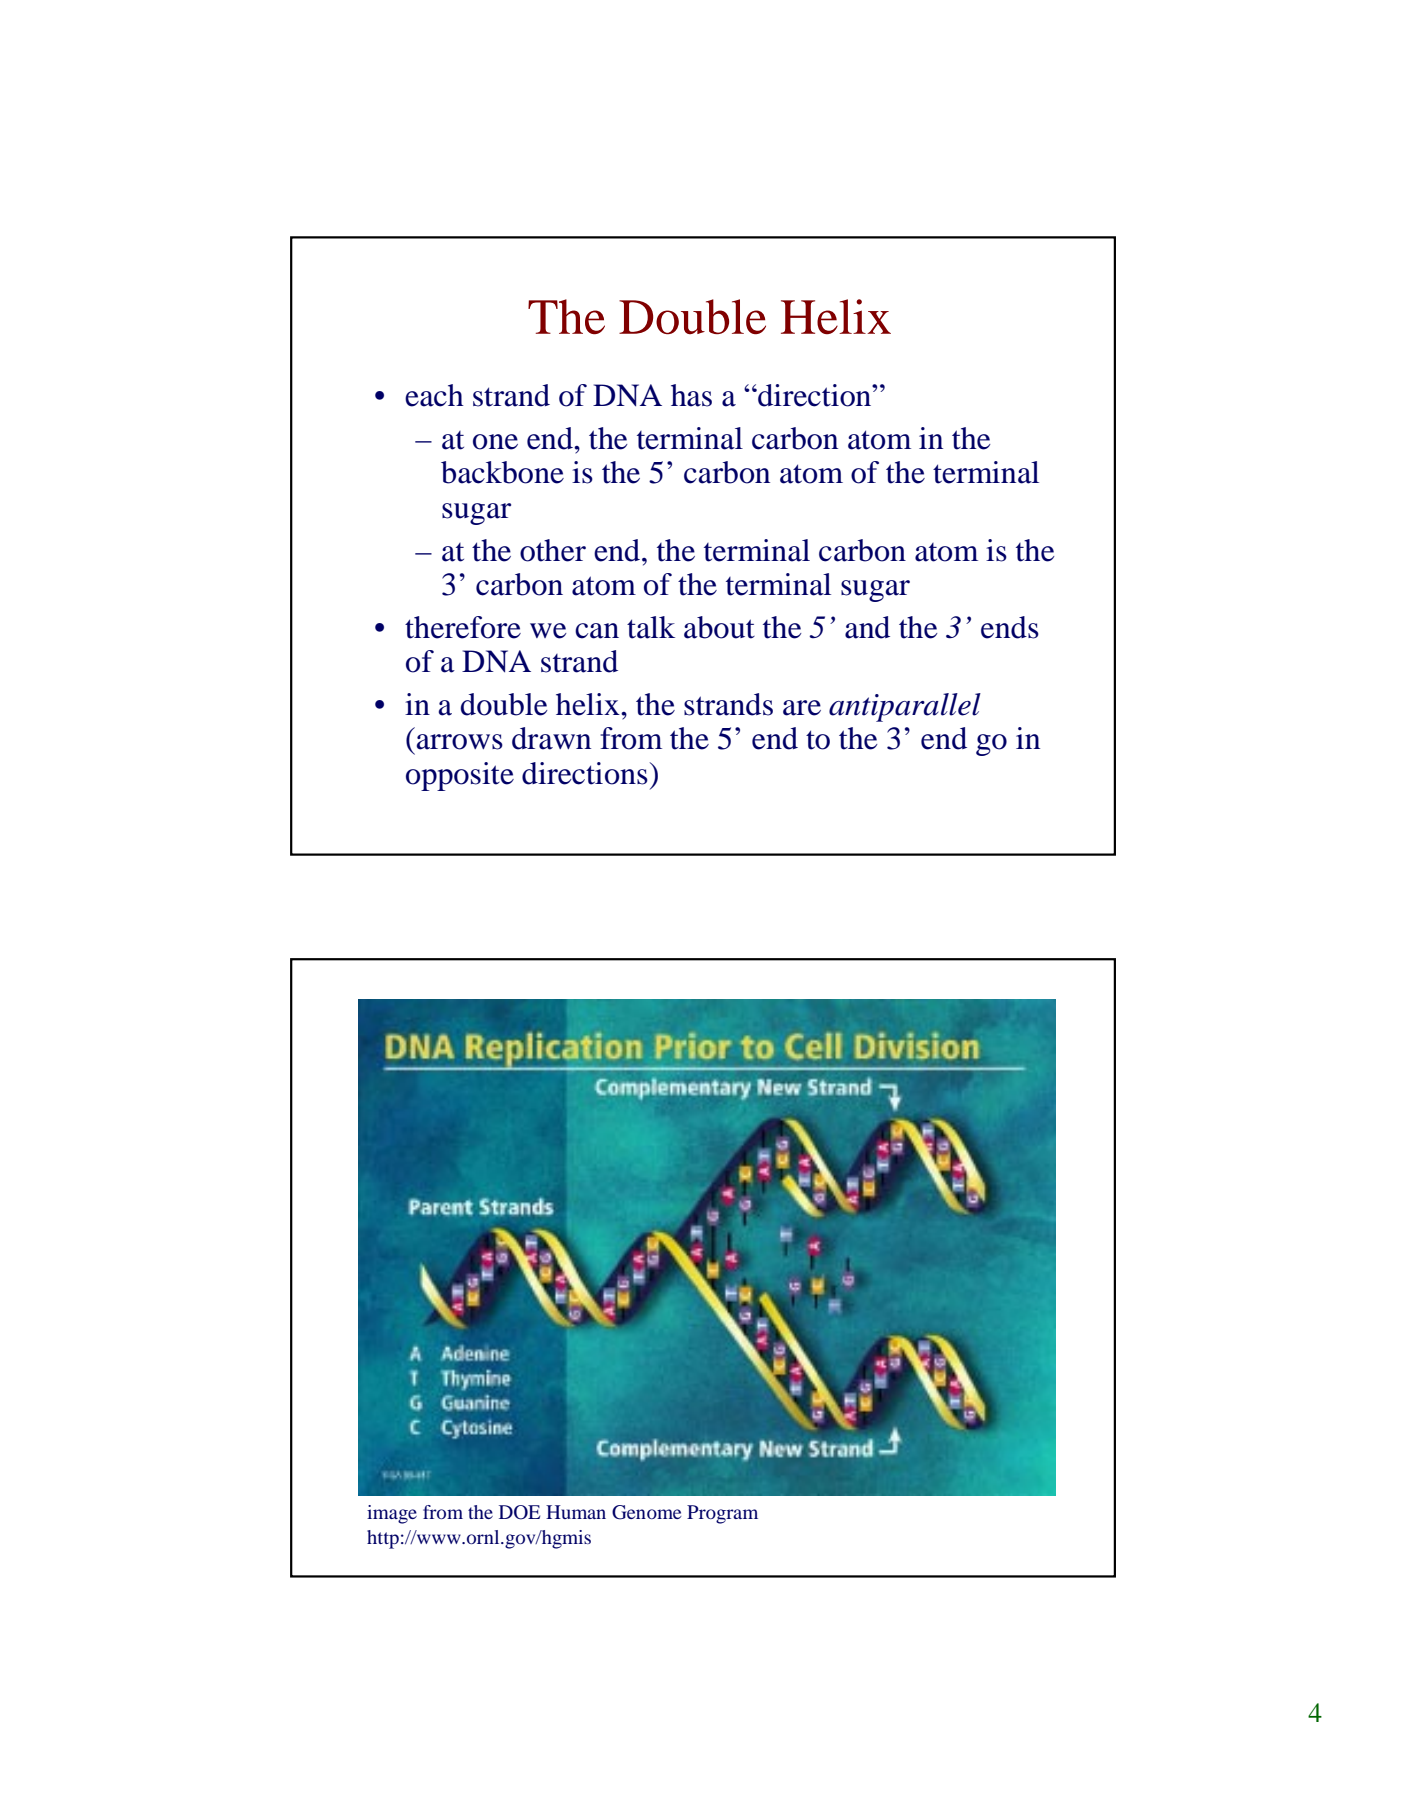 The image size is (1404, 1817). What do you see at coordinates (691, 395) in the document?
I see `has` at bounding box center [691, 395].
